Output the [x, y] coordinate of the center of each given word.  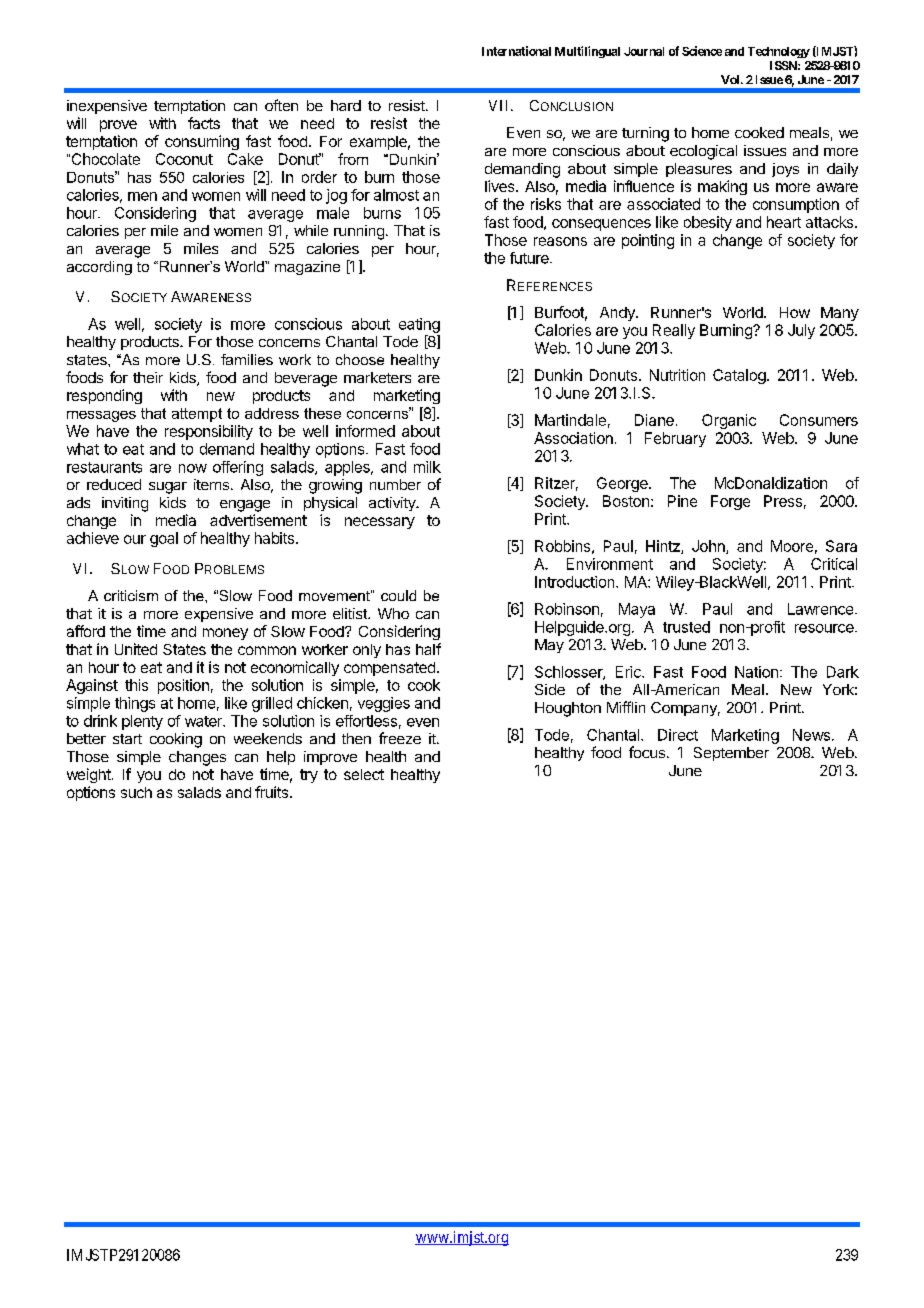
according [99, 268]
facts [204, 123]
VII [500, 105]
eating [419, 325]
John [709, 547]
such [136, 792]
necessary [380, 523]
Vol [731, 79]
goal [164, 539]
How [795, 312]
